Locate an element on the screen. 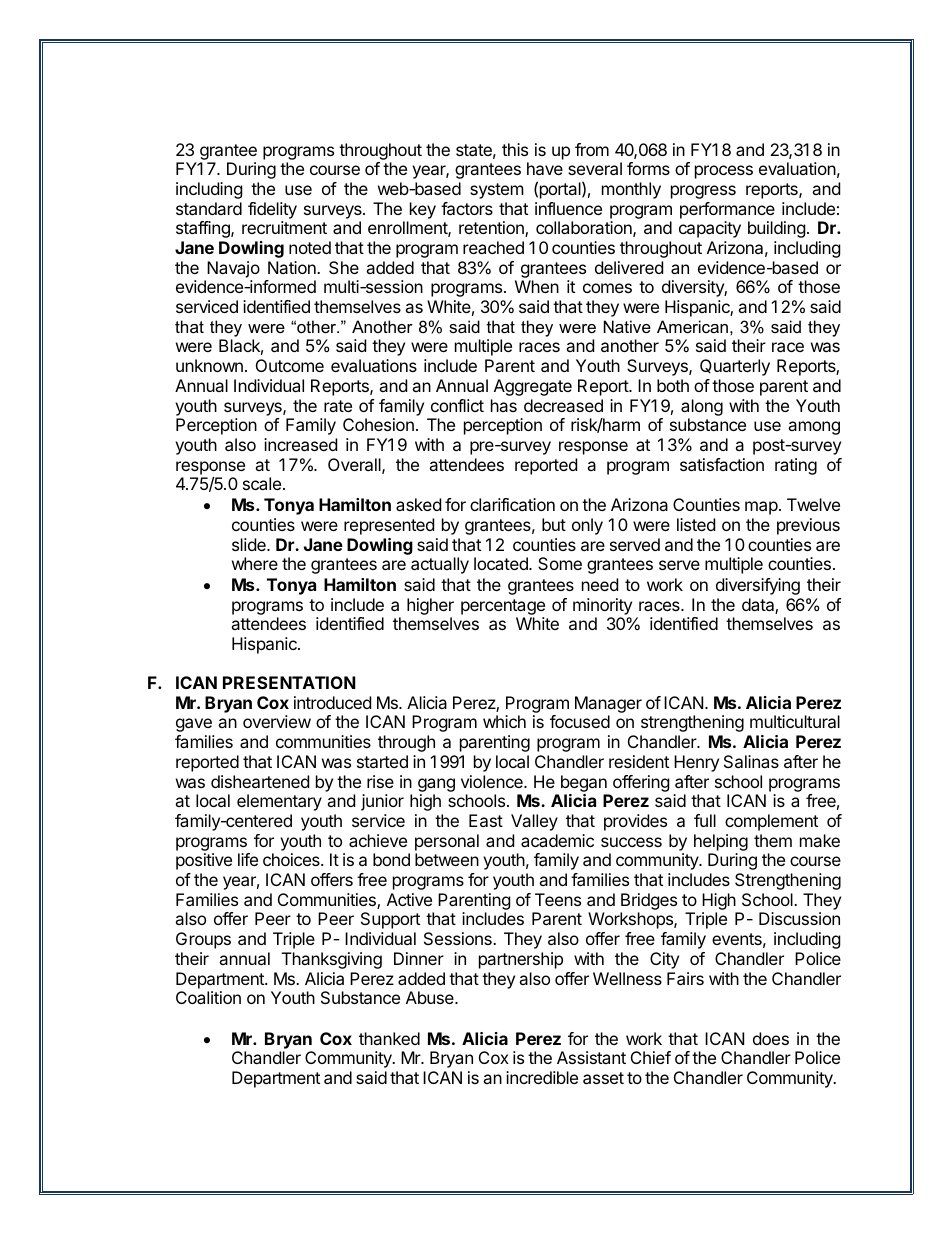 The height and width of the screenshot is (1233, 952). Quarterly is located at coordinates (735, 367).
